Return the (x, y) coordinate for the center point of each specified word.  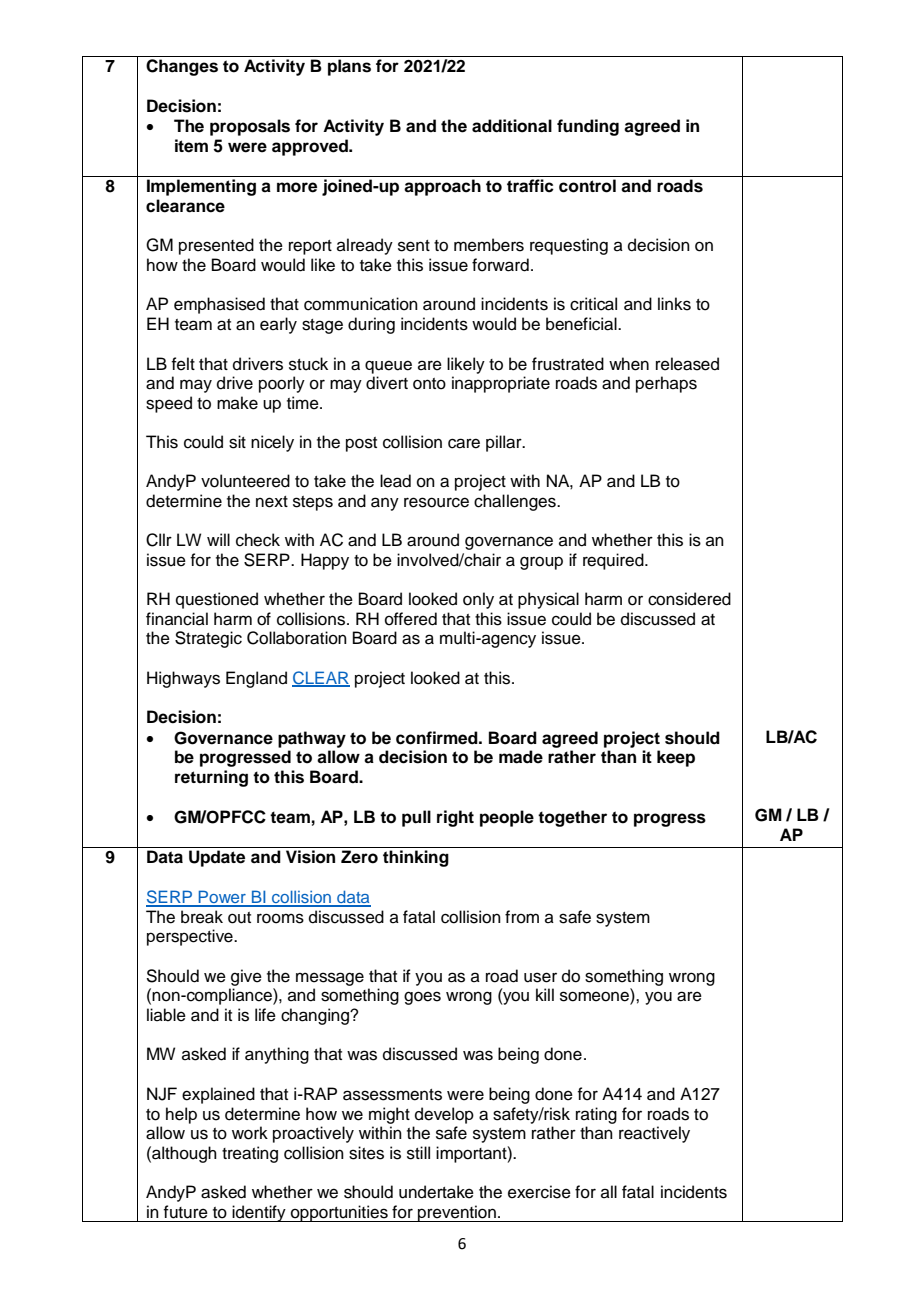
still (418, 1153)
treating (250, 1154)
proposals (250, 127)
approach (442, 187)
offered (411, 619)
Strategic (208, 639)
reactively (654, 1134)
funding (588, 127)
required (614, 561)
